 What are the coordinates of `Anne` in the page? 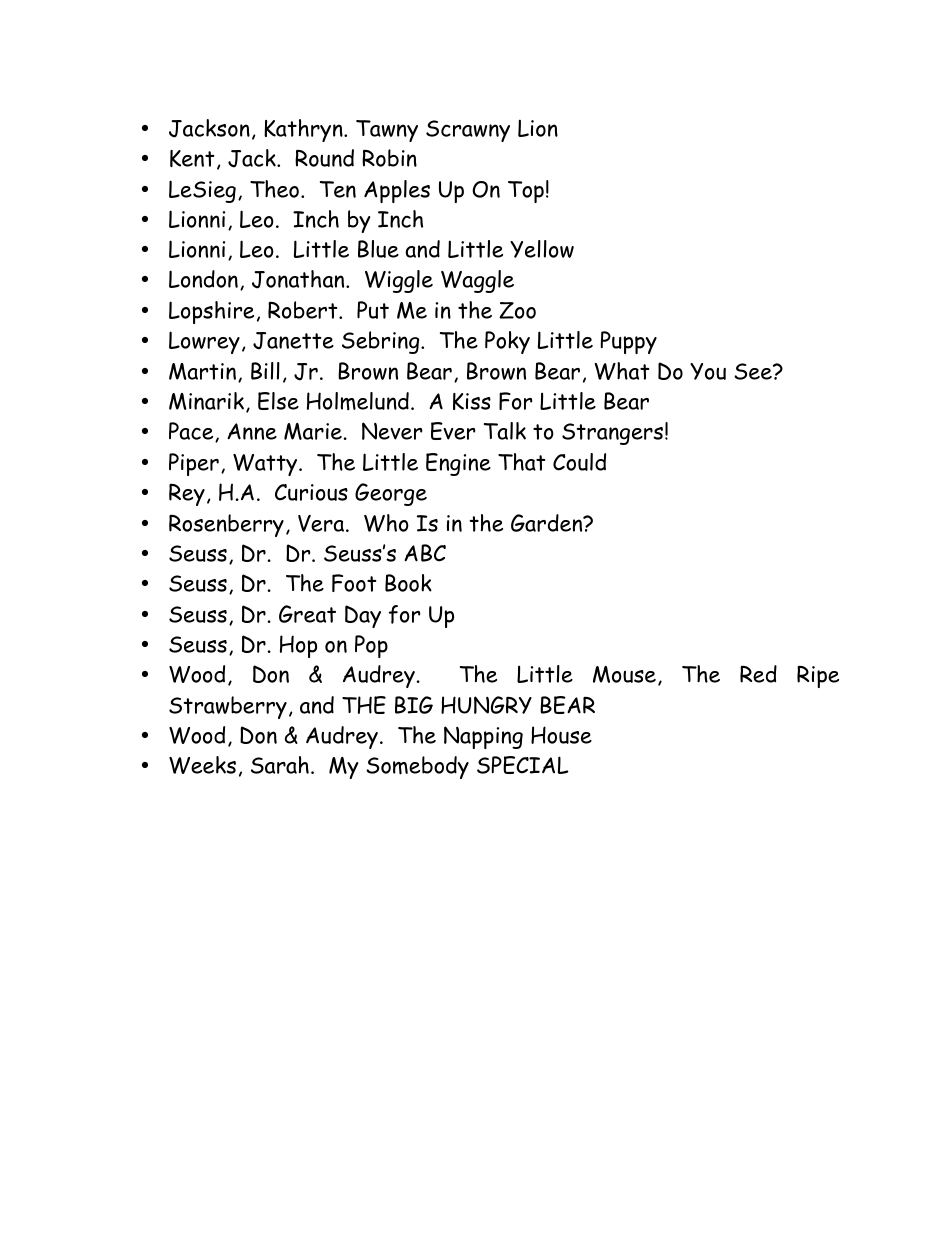 It's located at (252, 431).
